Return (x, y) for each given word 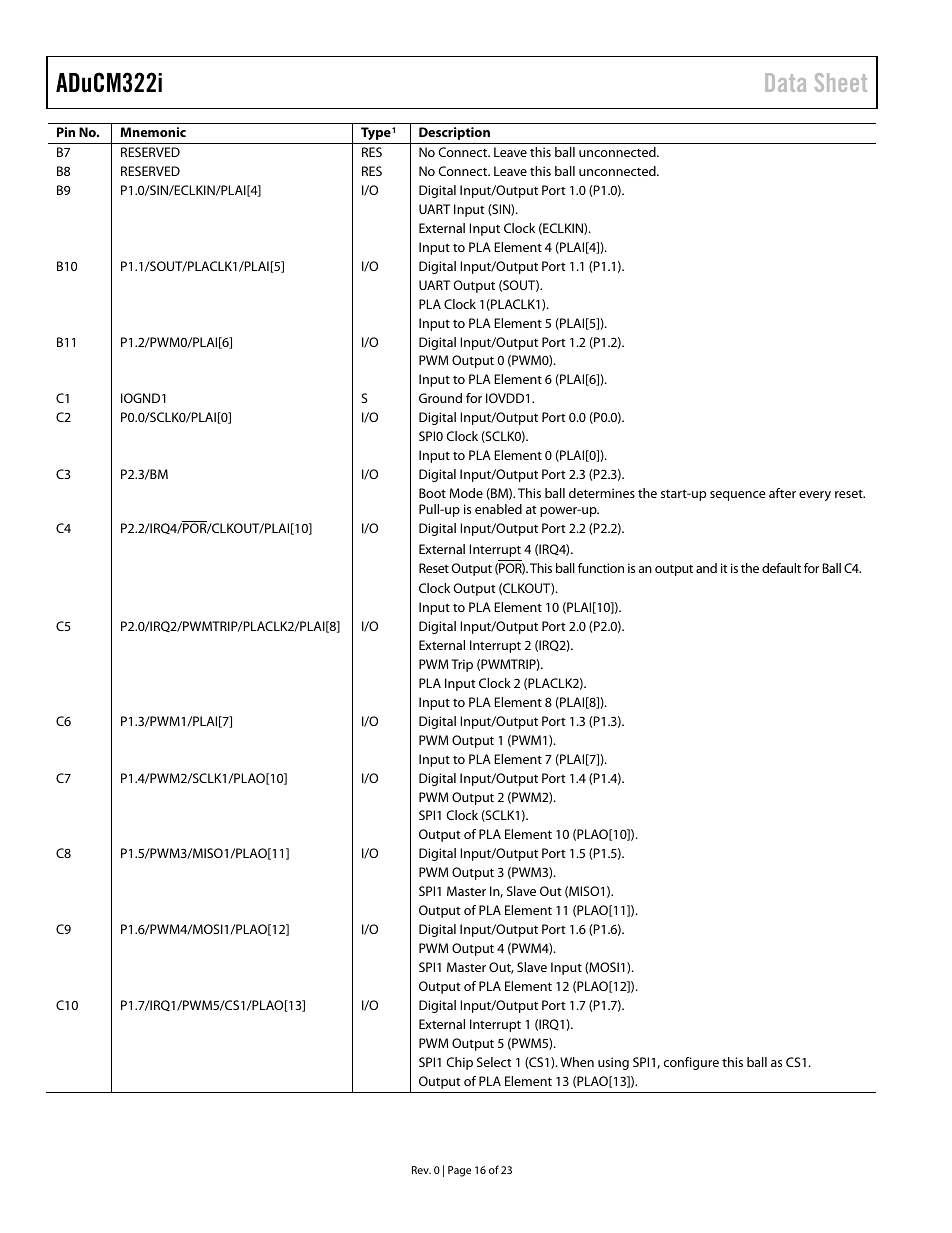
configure (691, 1063)
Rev (421, 1170)
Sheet (841, 82)
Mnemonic (153, 132)
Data (785, 82)
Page (459, 1171)
